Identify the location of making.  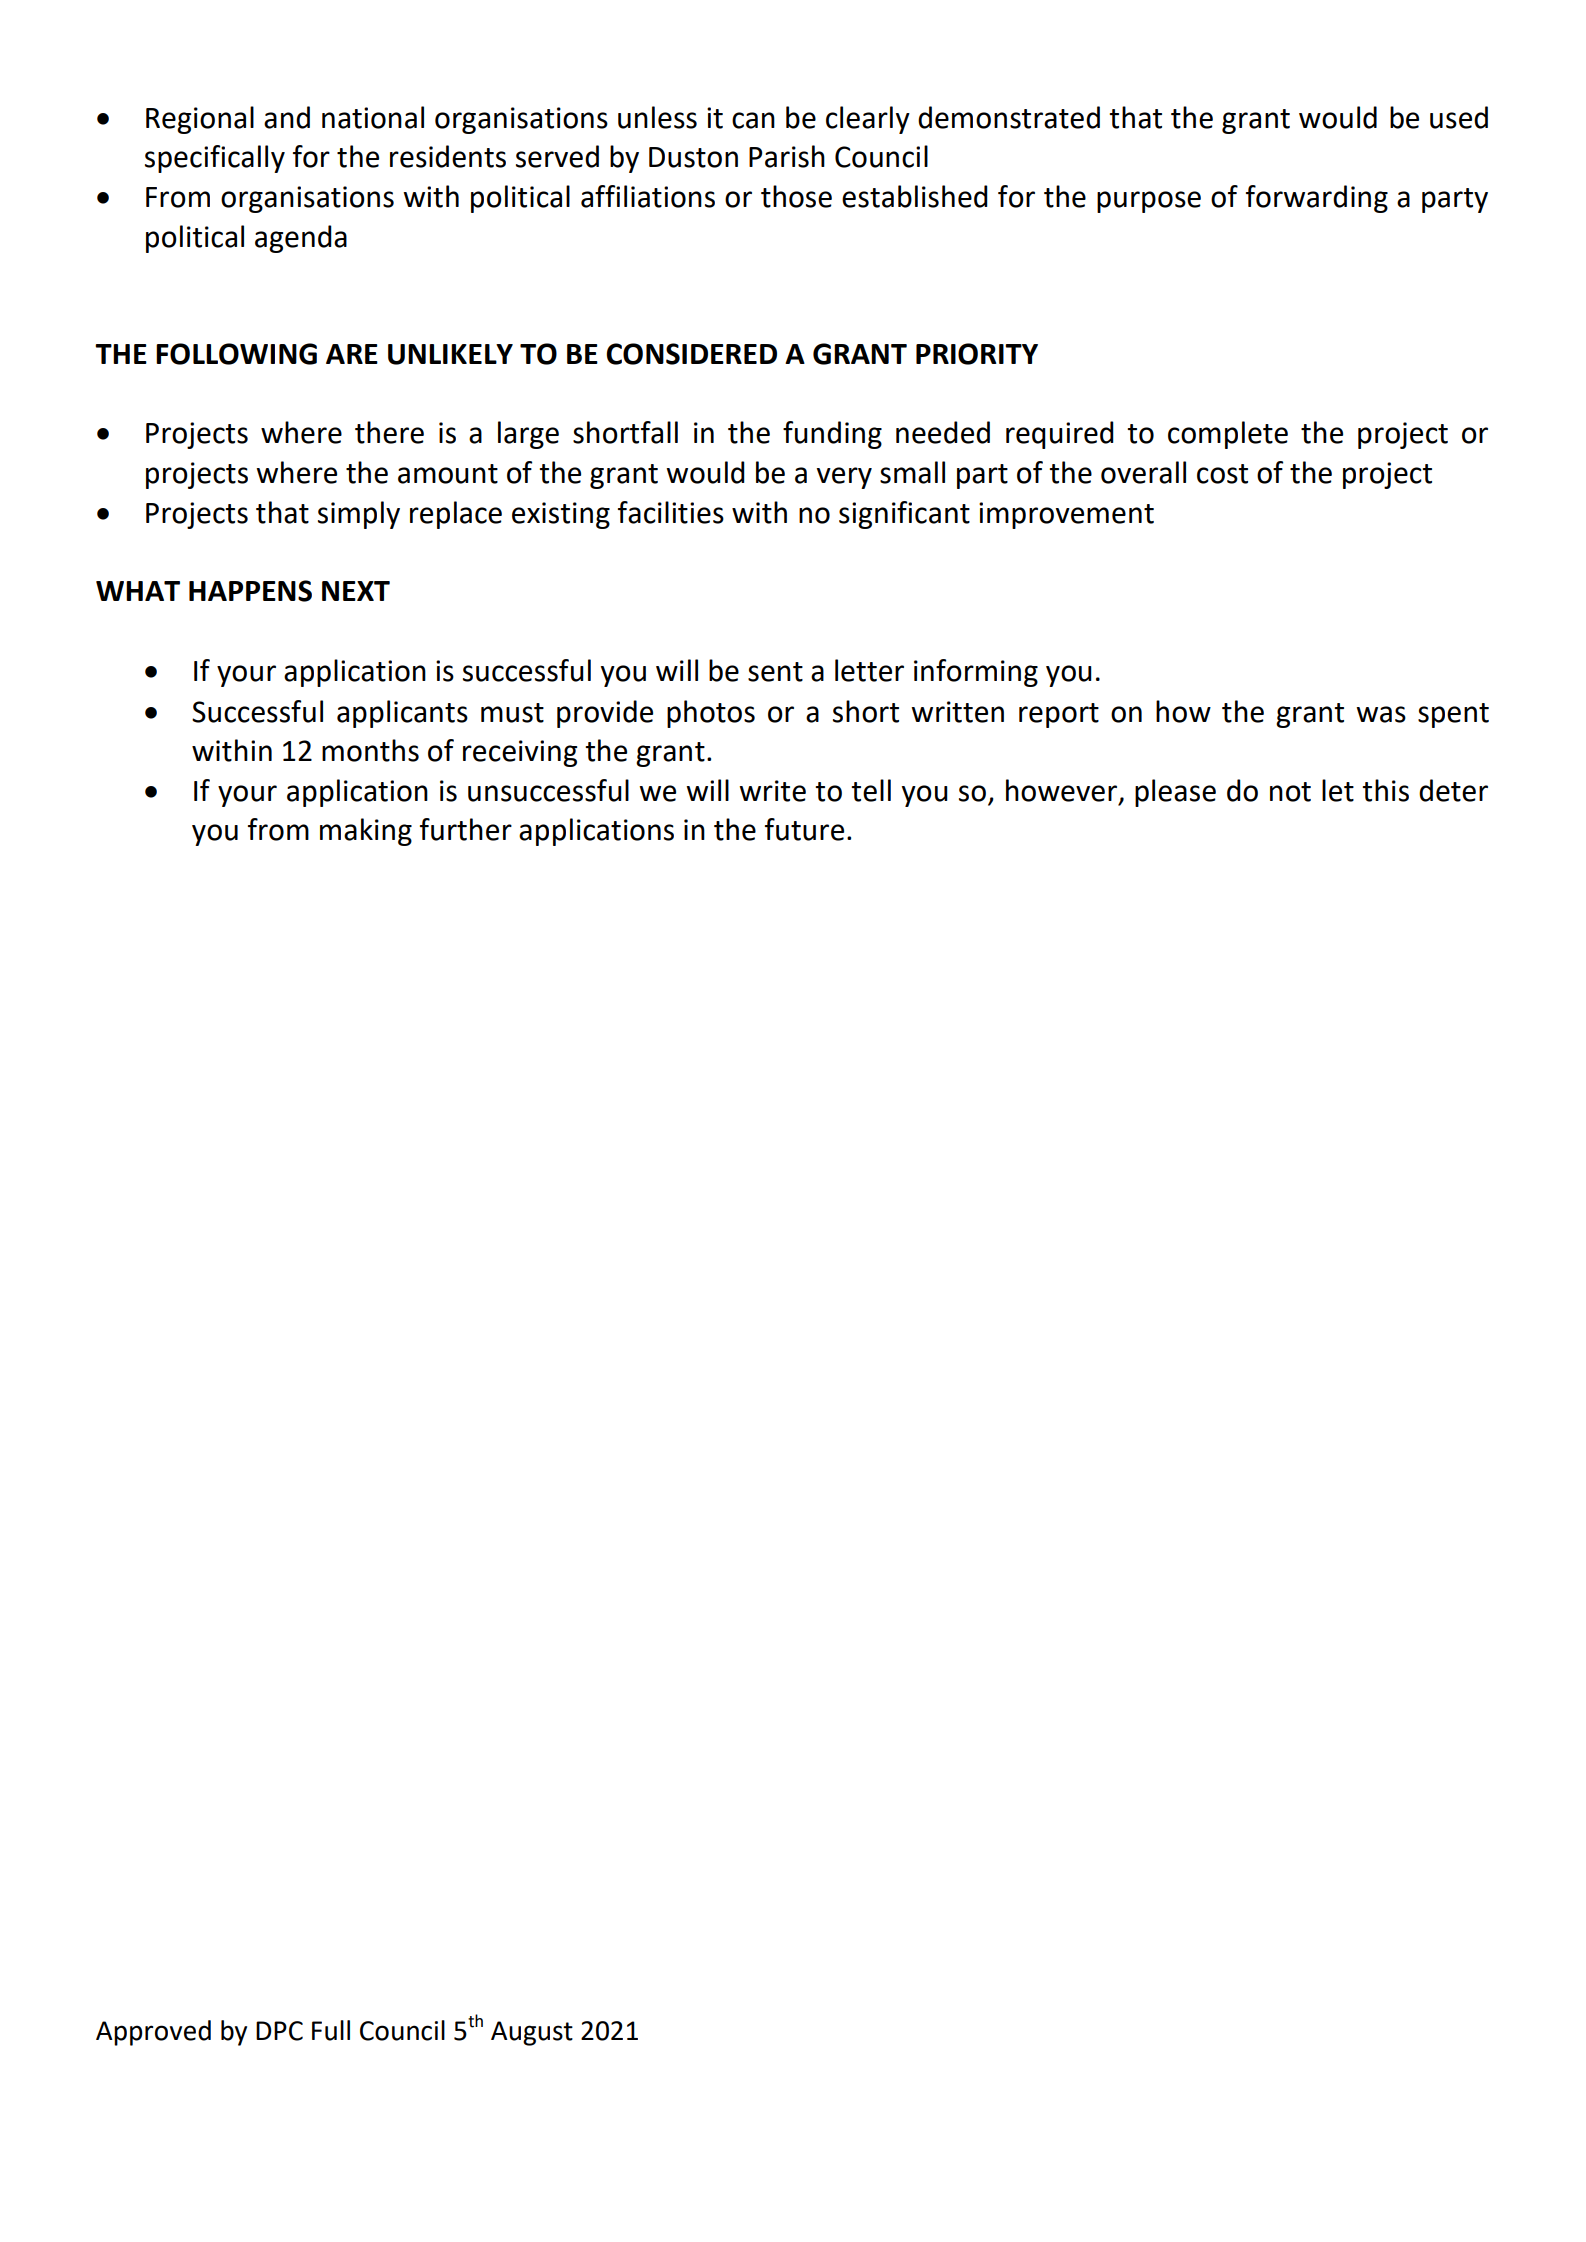
(366, 832).
